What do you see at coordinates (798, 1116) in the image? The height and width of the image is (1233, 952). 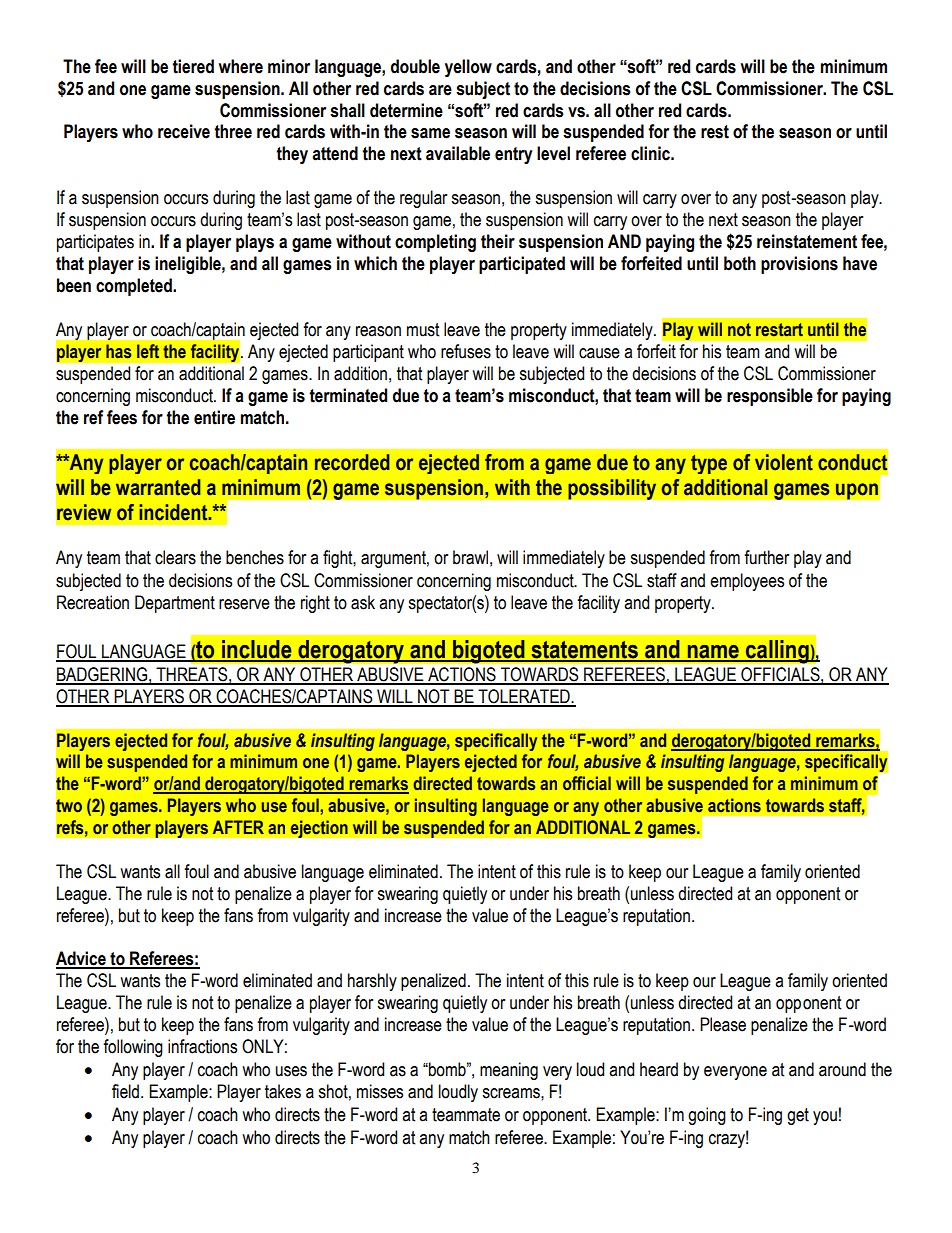 I see `get` at bounding box center [798, 1116].
